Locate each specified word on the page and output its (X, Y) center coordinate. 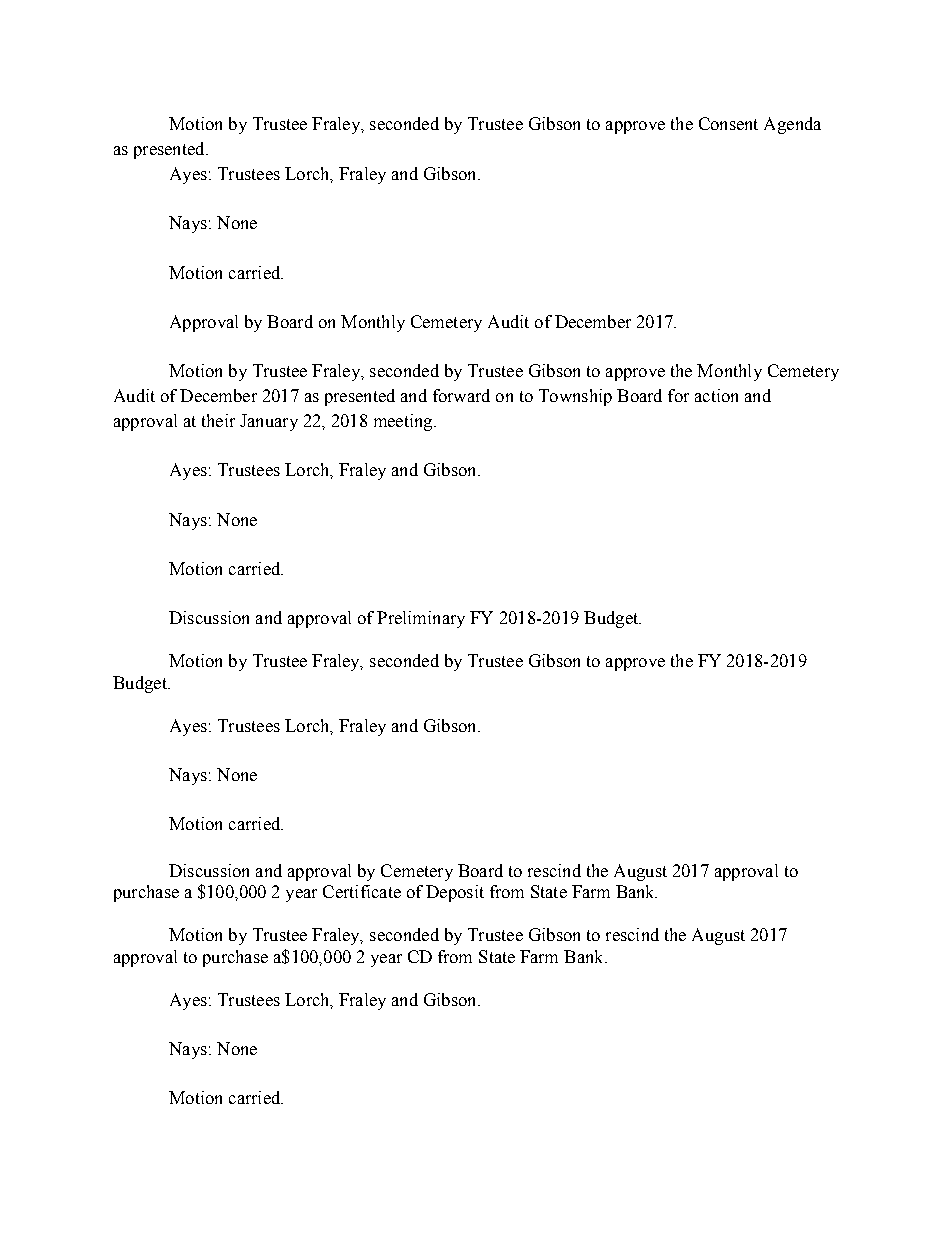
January (269, 422)
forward (461, 395)
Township (575, 397)
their (218, 420)
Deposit (455, 893)
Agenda (792, 125)
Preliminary (421, 619)
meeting (404, 422)
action (716, 395)
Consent (728, 123)
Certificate (362, 891)
